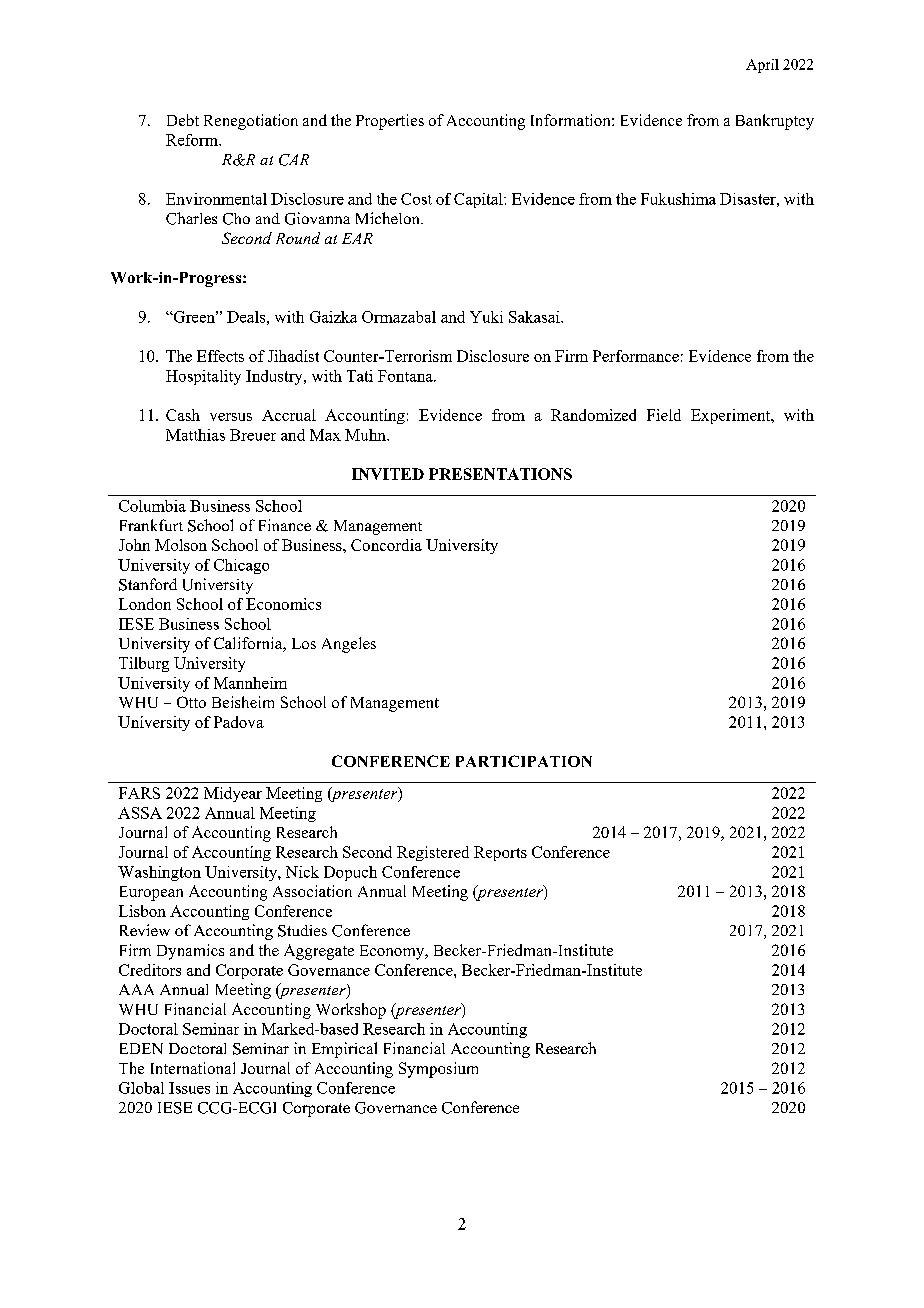  What do you see at coordinates (386, 545) in the screenshot?
I see `Concordia` at bounding box center [386, 545].
